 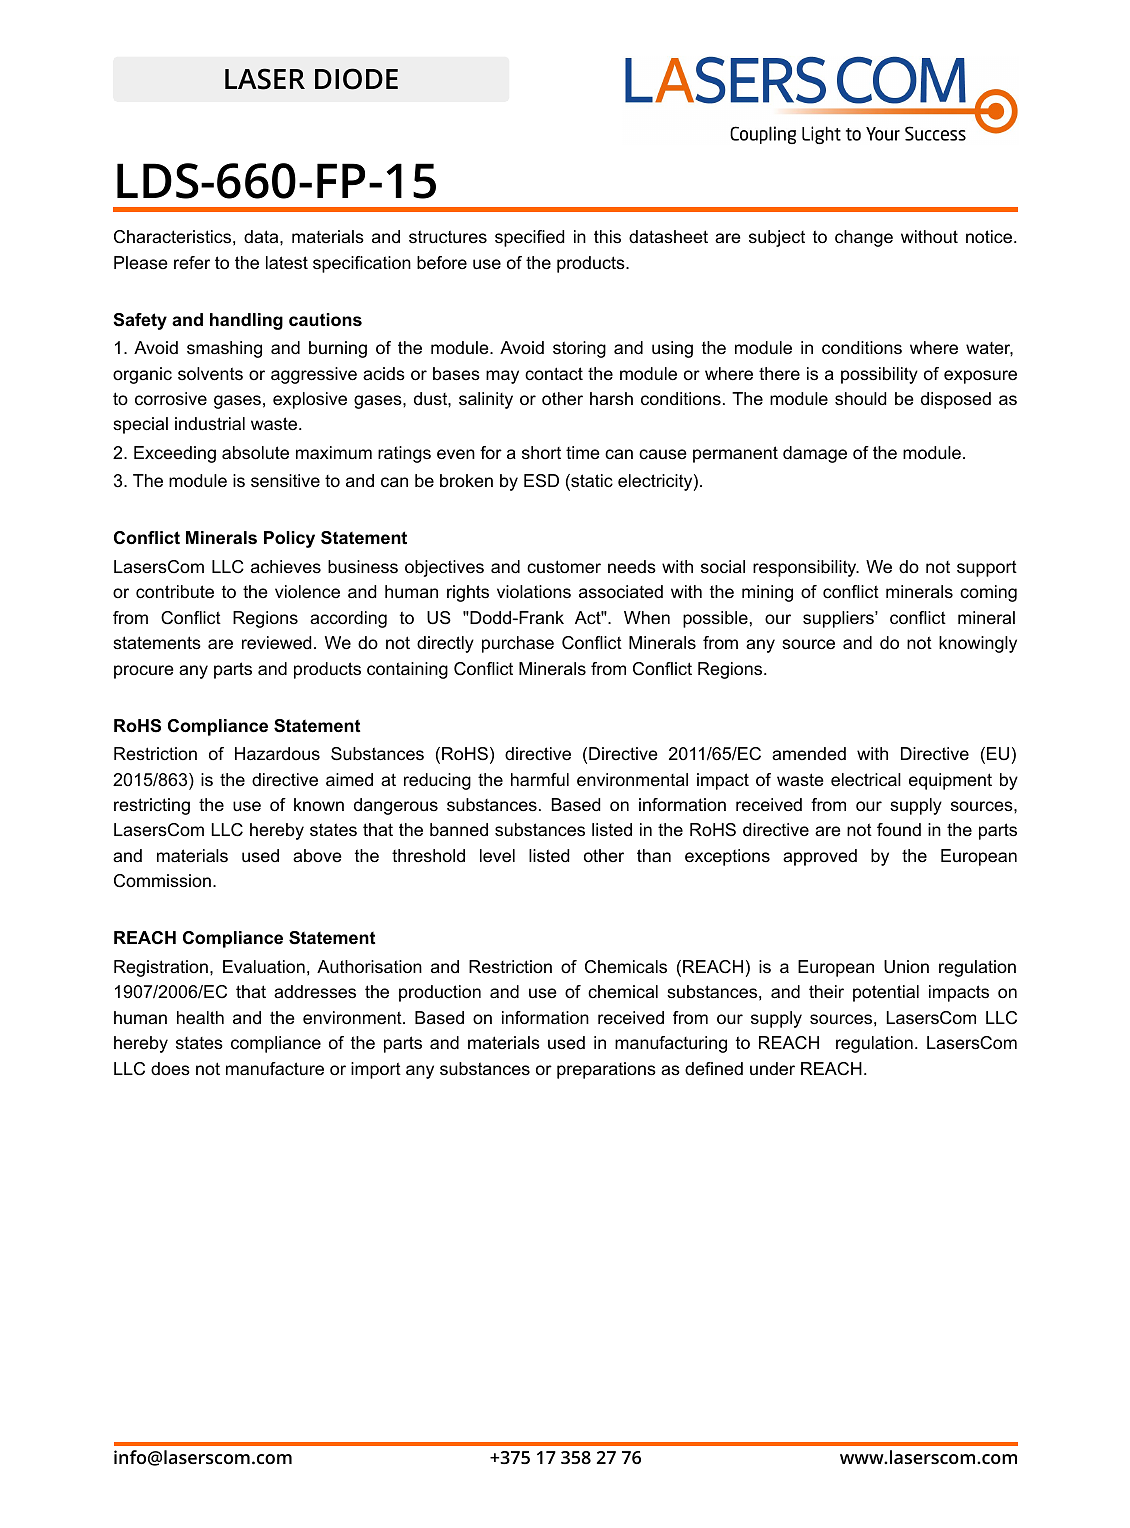 I want to click on suppliers, so click(x=839, y=619).
